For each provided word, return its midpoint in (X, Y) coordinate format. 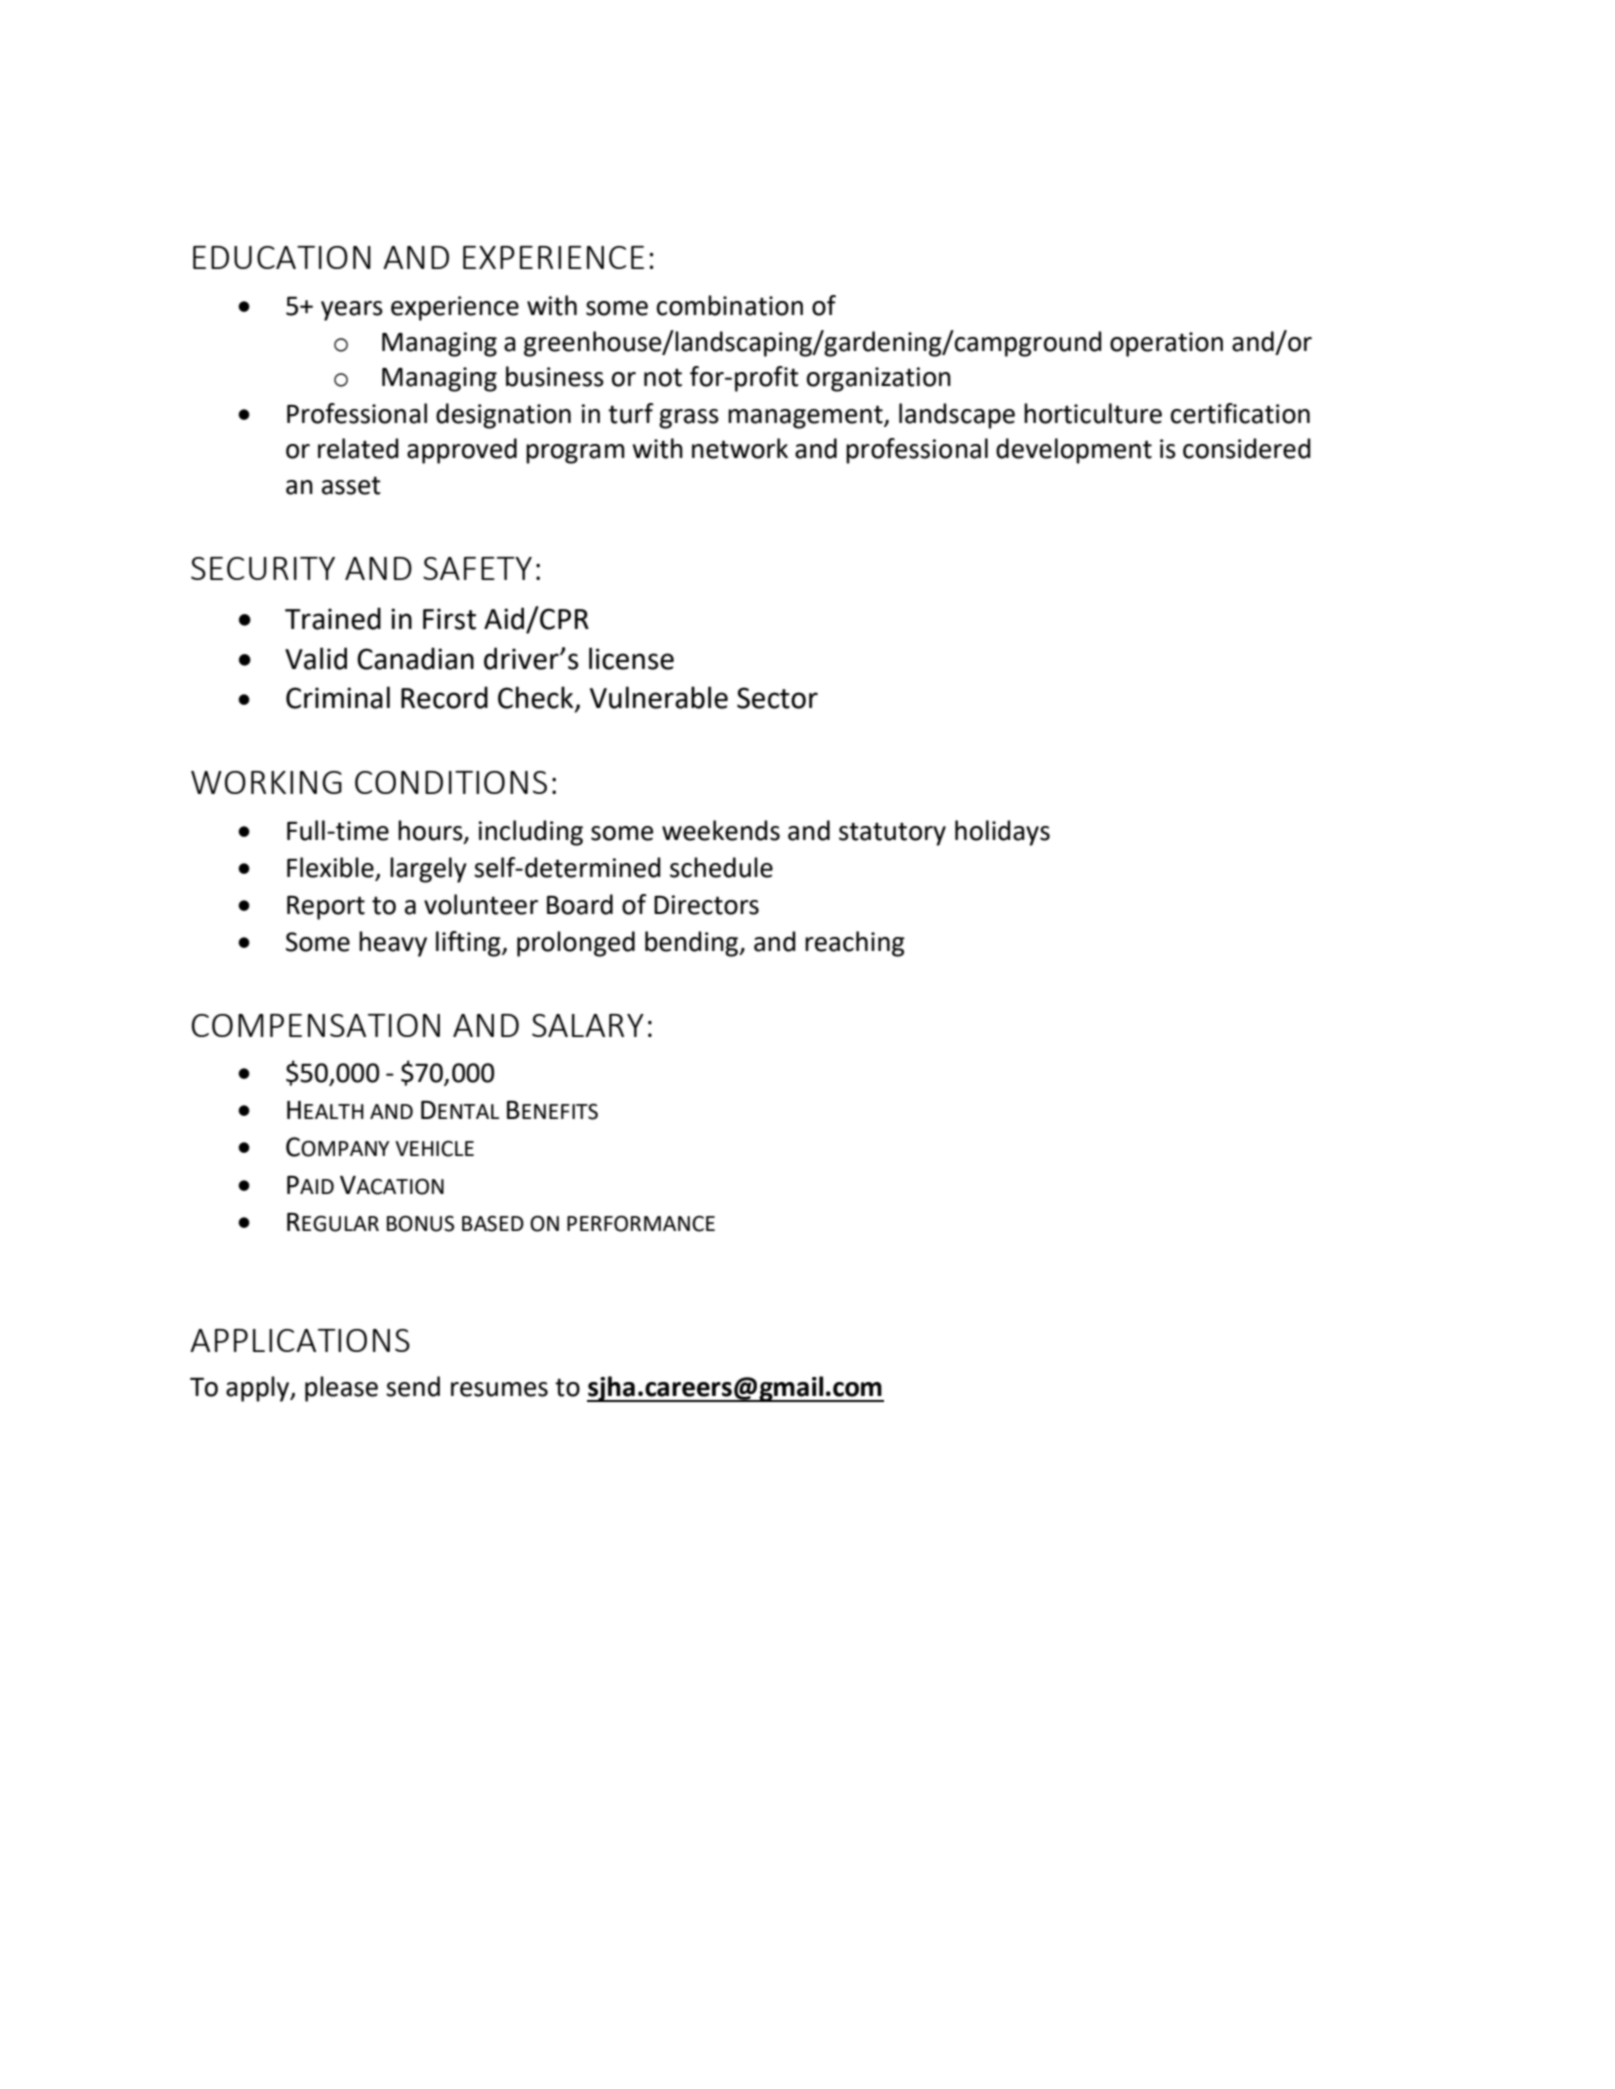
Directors (706, 905)
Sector (777, 698)
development (1074, 451)
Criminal (338, 697)
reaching (855, 944)
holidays (1002, 833)
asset (351, 485)
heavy (393, 944)
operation (1166, 344)
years (352, 311)
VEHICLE (434, 1148)
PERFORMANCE (641, 1223)
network (740, 448)
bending (693, 944)
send (413, 1386)
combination (730, 305)
